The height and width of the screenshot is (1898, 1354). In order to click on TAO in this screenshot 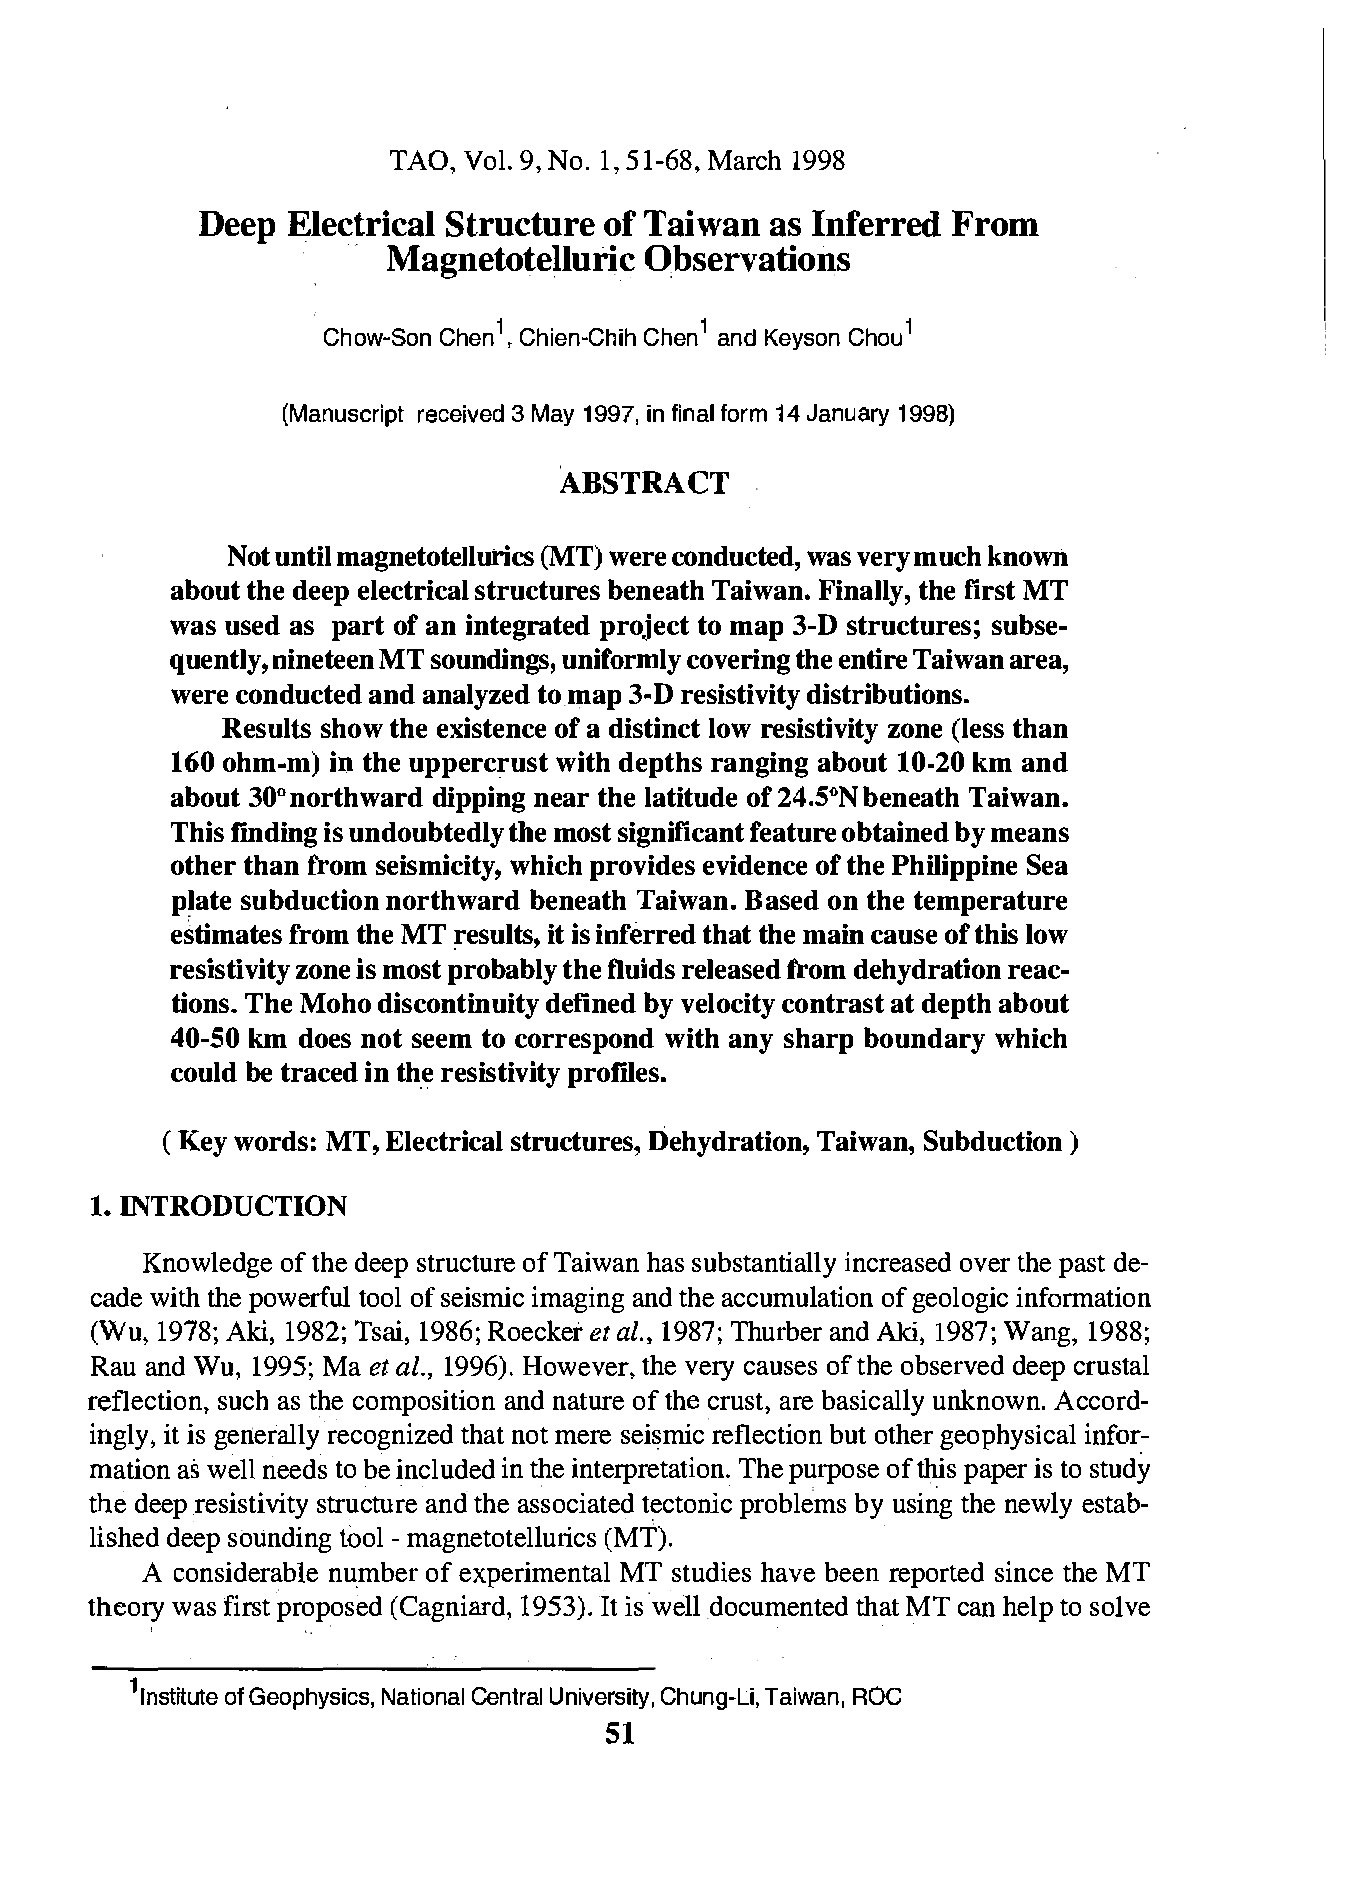, I will do `click(420, 160)`.
